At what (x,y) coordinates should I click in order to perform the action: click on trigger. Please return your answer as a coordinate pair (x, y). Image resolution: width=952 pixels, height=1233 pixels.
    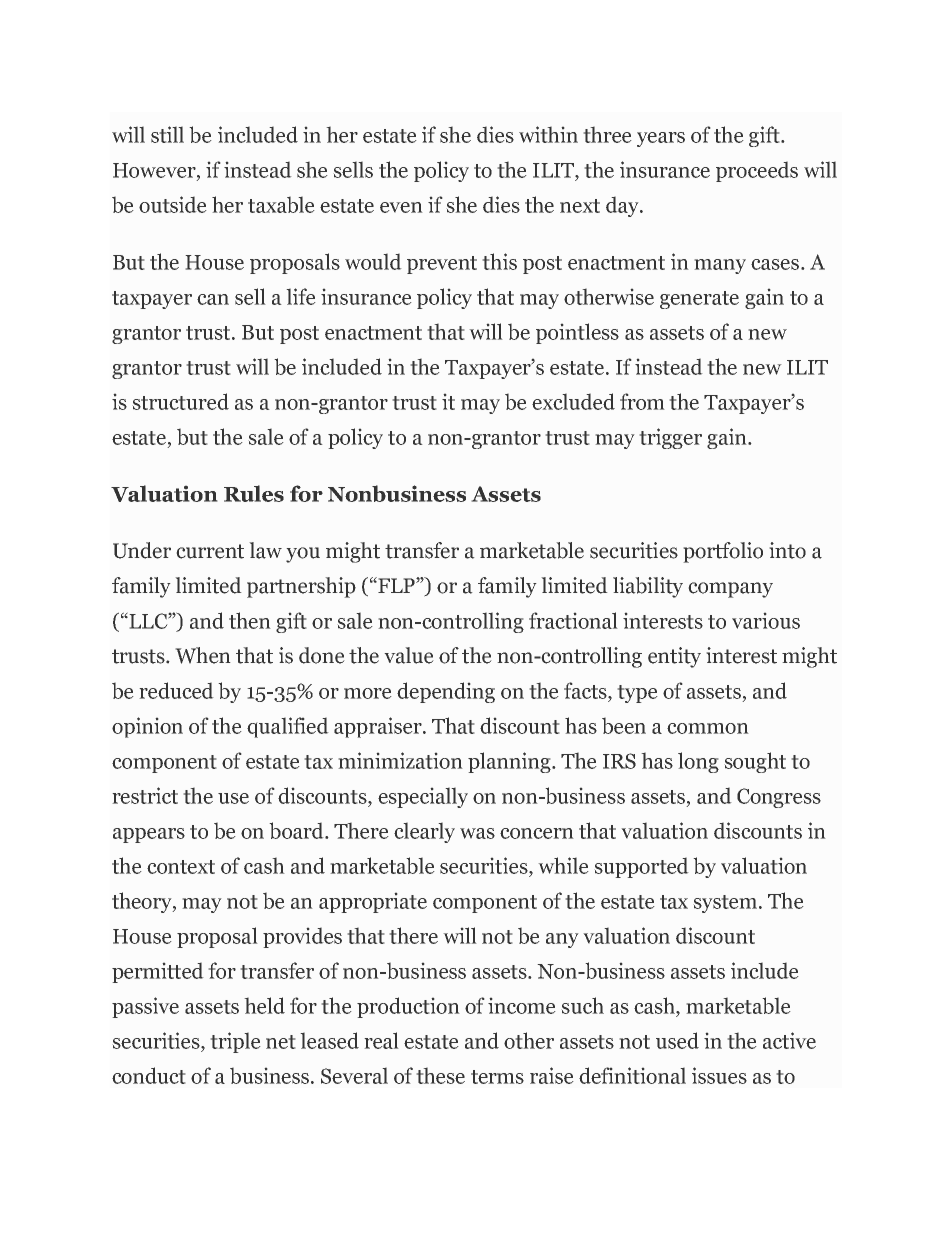
    Looking at the image, I should click on (670, 438).
